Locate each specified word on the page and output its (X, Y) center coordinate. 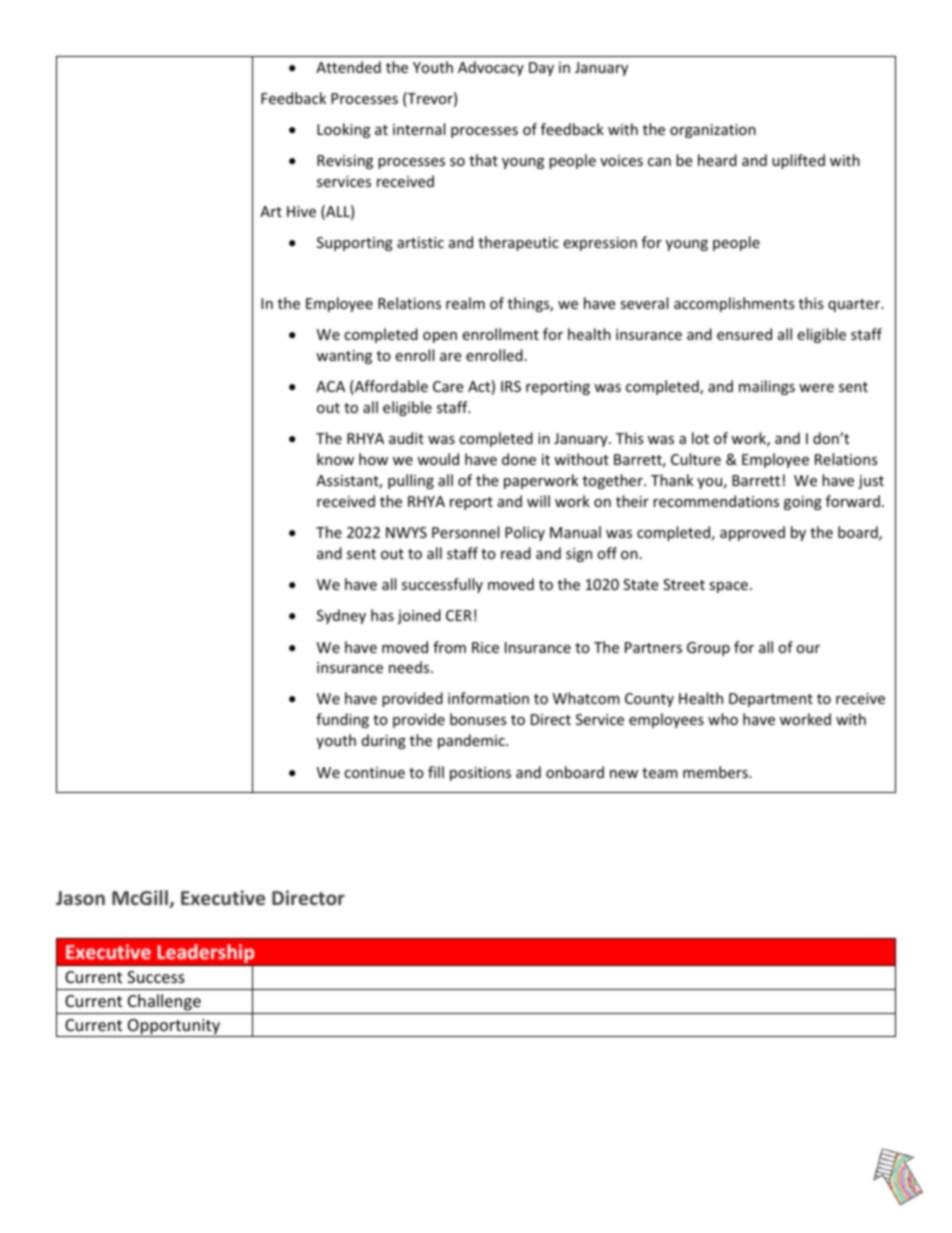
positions (480, 774)
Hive (301, 211)
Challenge (164, 1002)
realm (465, 303)
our (808, 649)
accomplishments (734, 304)
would (438, 459)
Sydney (341, 616)
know (335, 459)
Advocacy (491, 68)
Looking (343, 130)
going (803, 503)
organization (713, 131)
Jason (80, 898)
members (716, 772)
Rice (485, 647)
